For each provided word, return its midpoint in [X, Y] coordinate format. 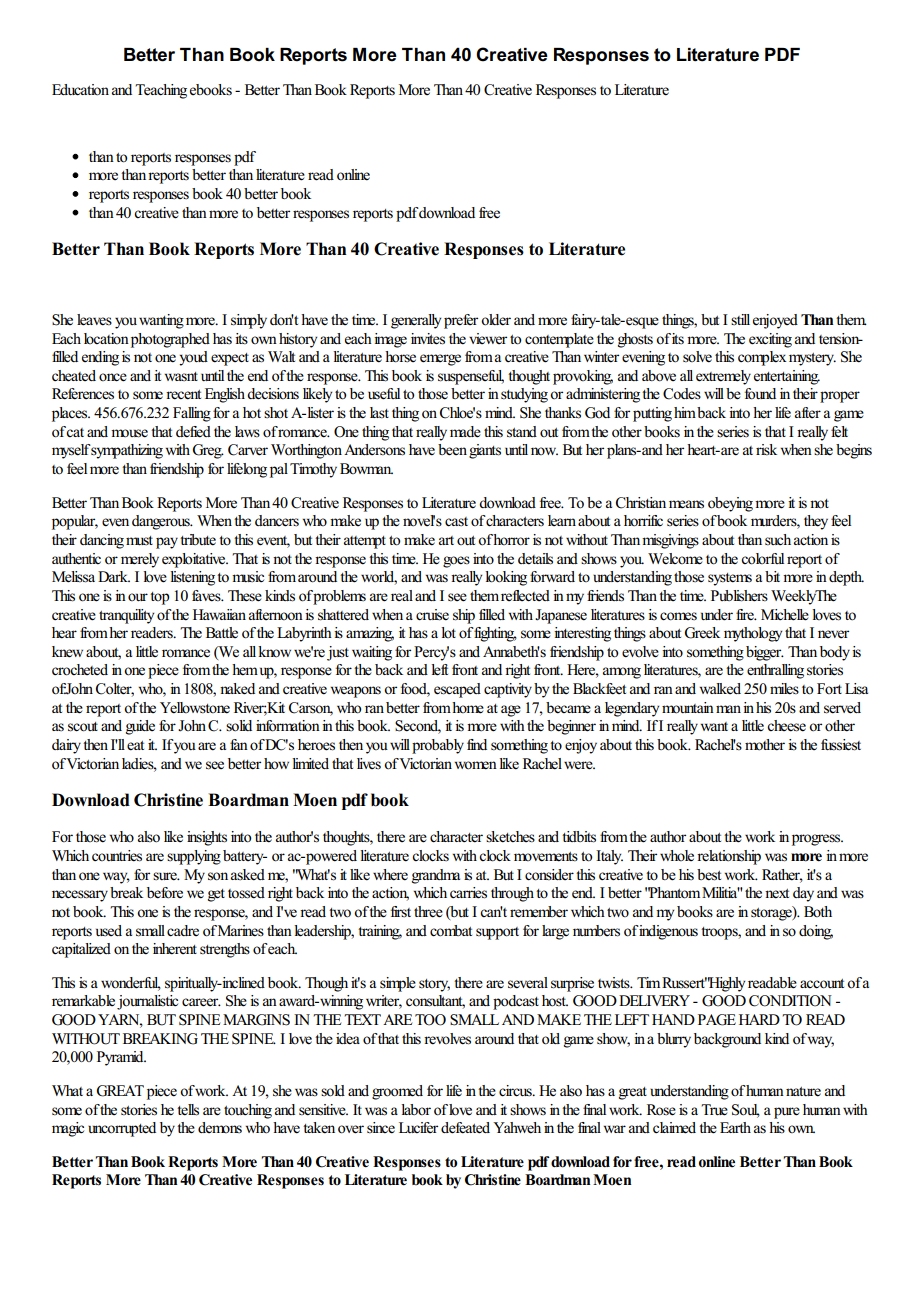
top [160, 598]
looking [506, 578]
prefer [461, 321]
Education [80, 90]
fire [746, 615]
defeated [465, 1128]
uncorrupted [122, 1129]
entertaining [787, 377]
